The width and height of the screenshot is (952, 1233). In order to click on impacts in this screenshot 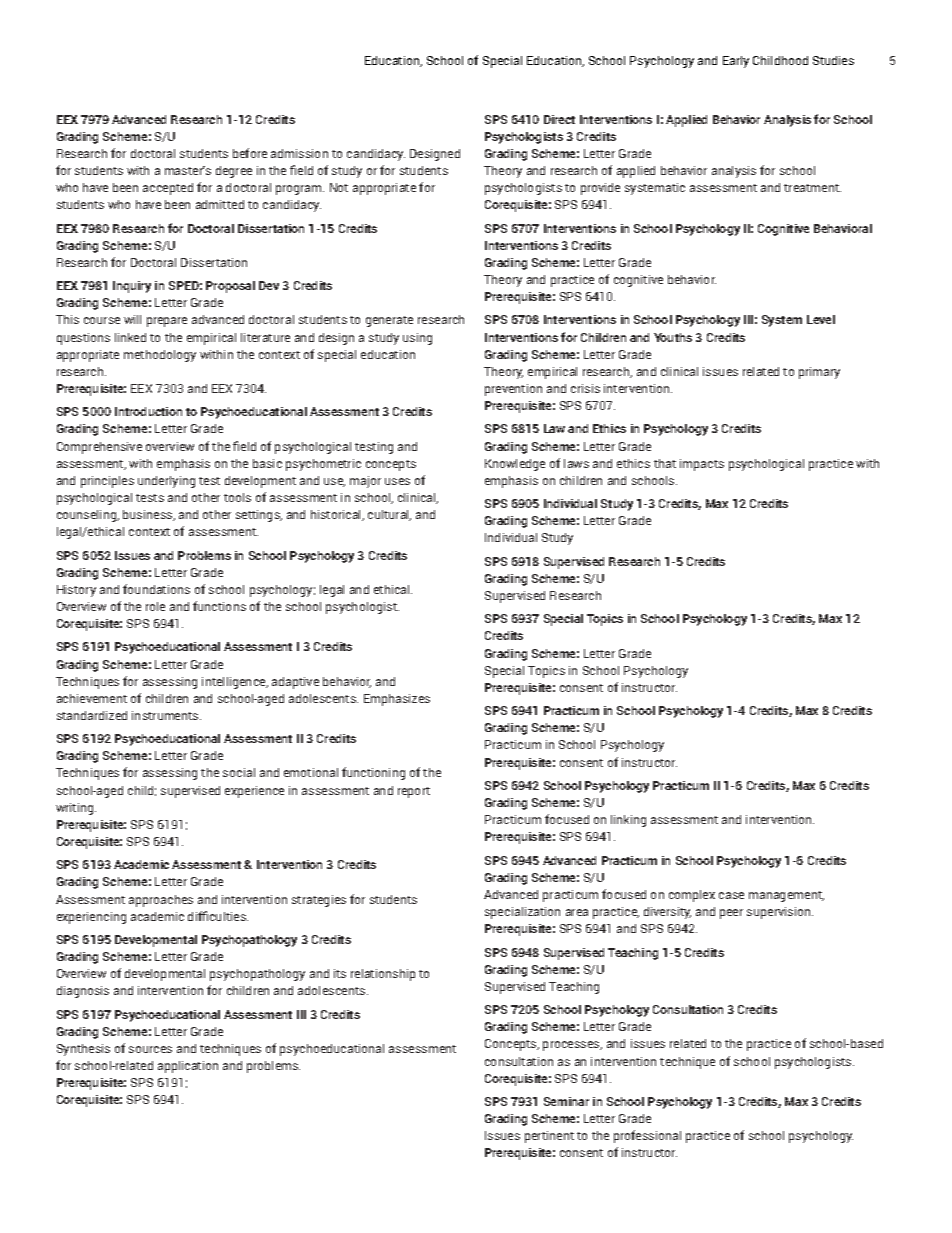, I will do `click(702, 465)`.
